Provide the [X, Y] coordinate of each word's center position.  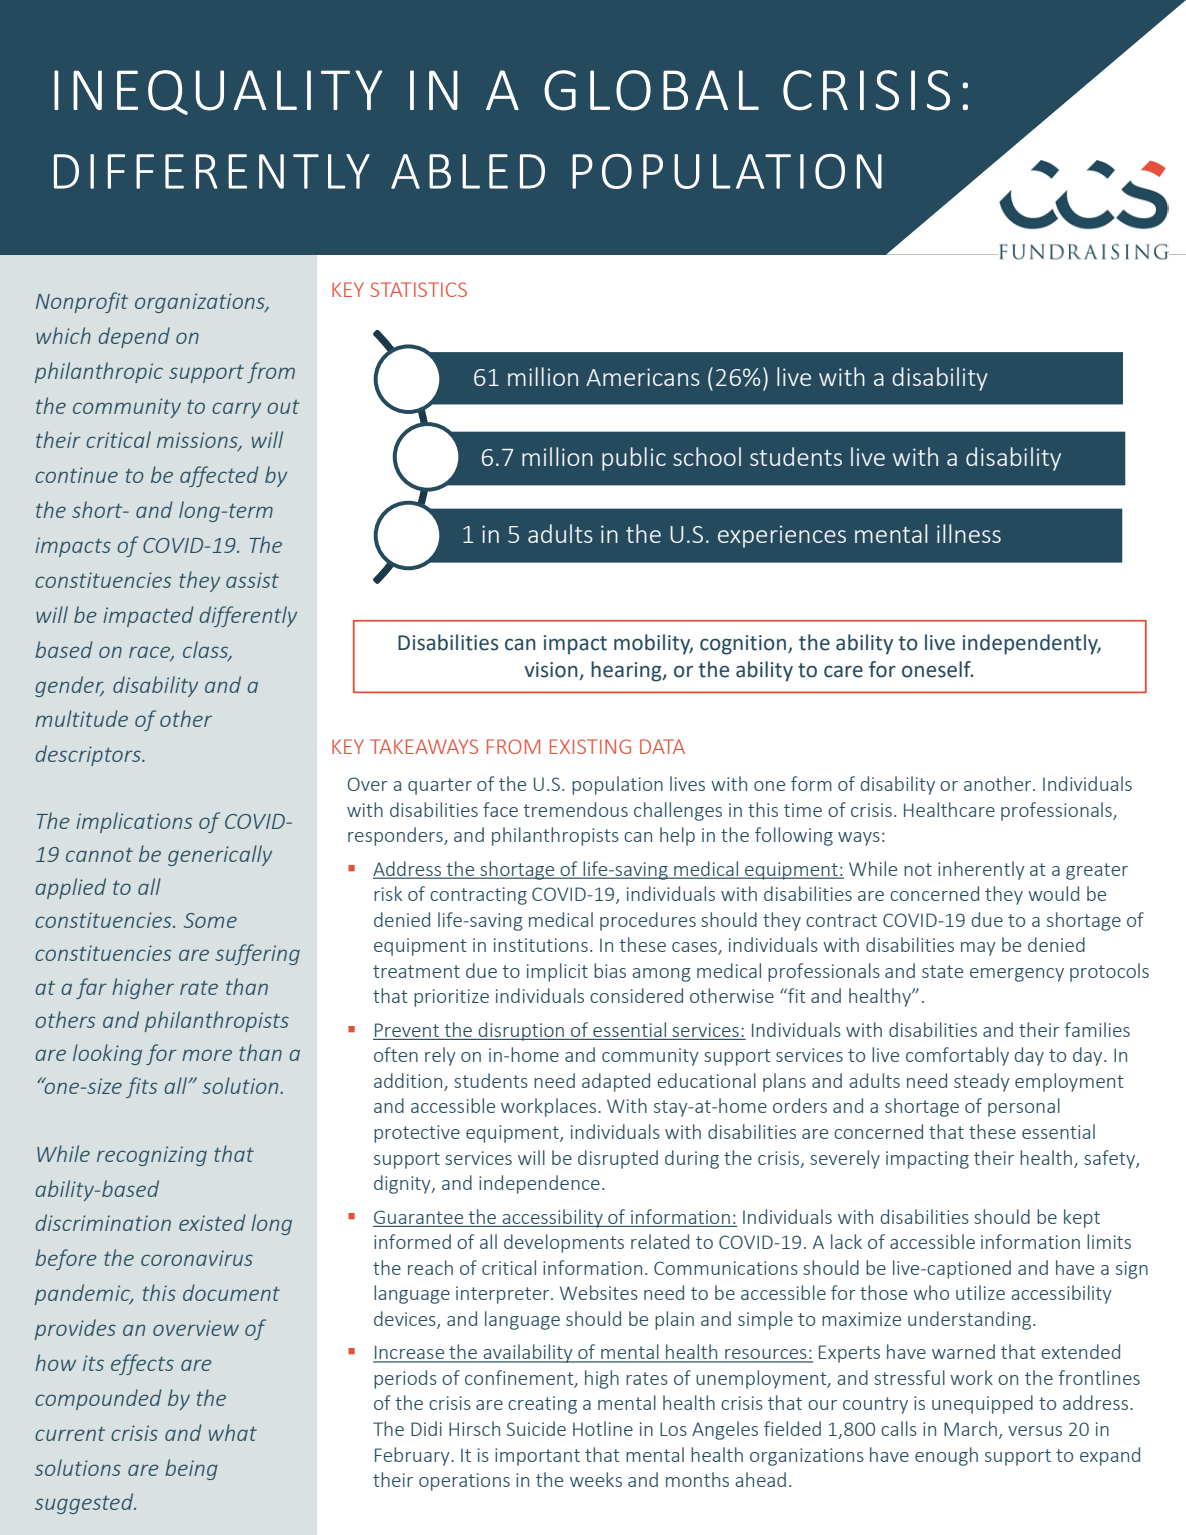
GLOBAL [651, 90]
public [634, 459]
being [191, 1469]
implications [134, 822]
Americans [643, 377]
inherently [981, 870]
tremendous [575, 809]
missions [198, 441]
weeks [596, 1479]
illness [969, 533]
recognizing [152, 1156]
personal [1024, 1107]
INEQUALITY [218, 92]
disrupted [618, 1159]
